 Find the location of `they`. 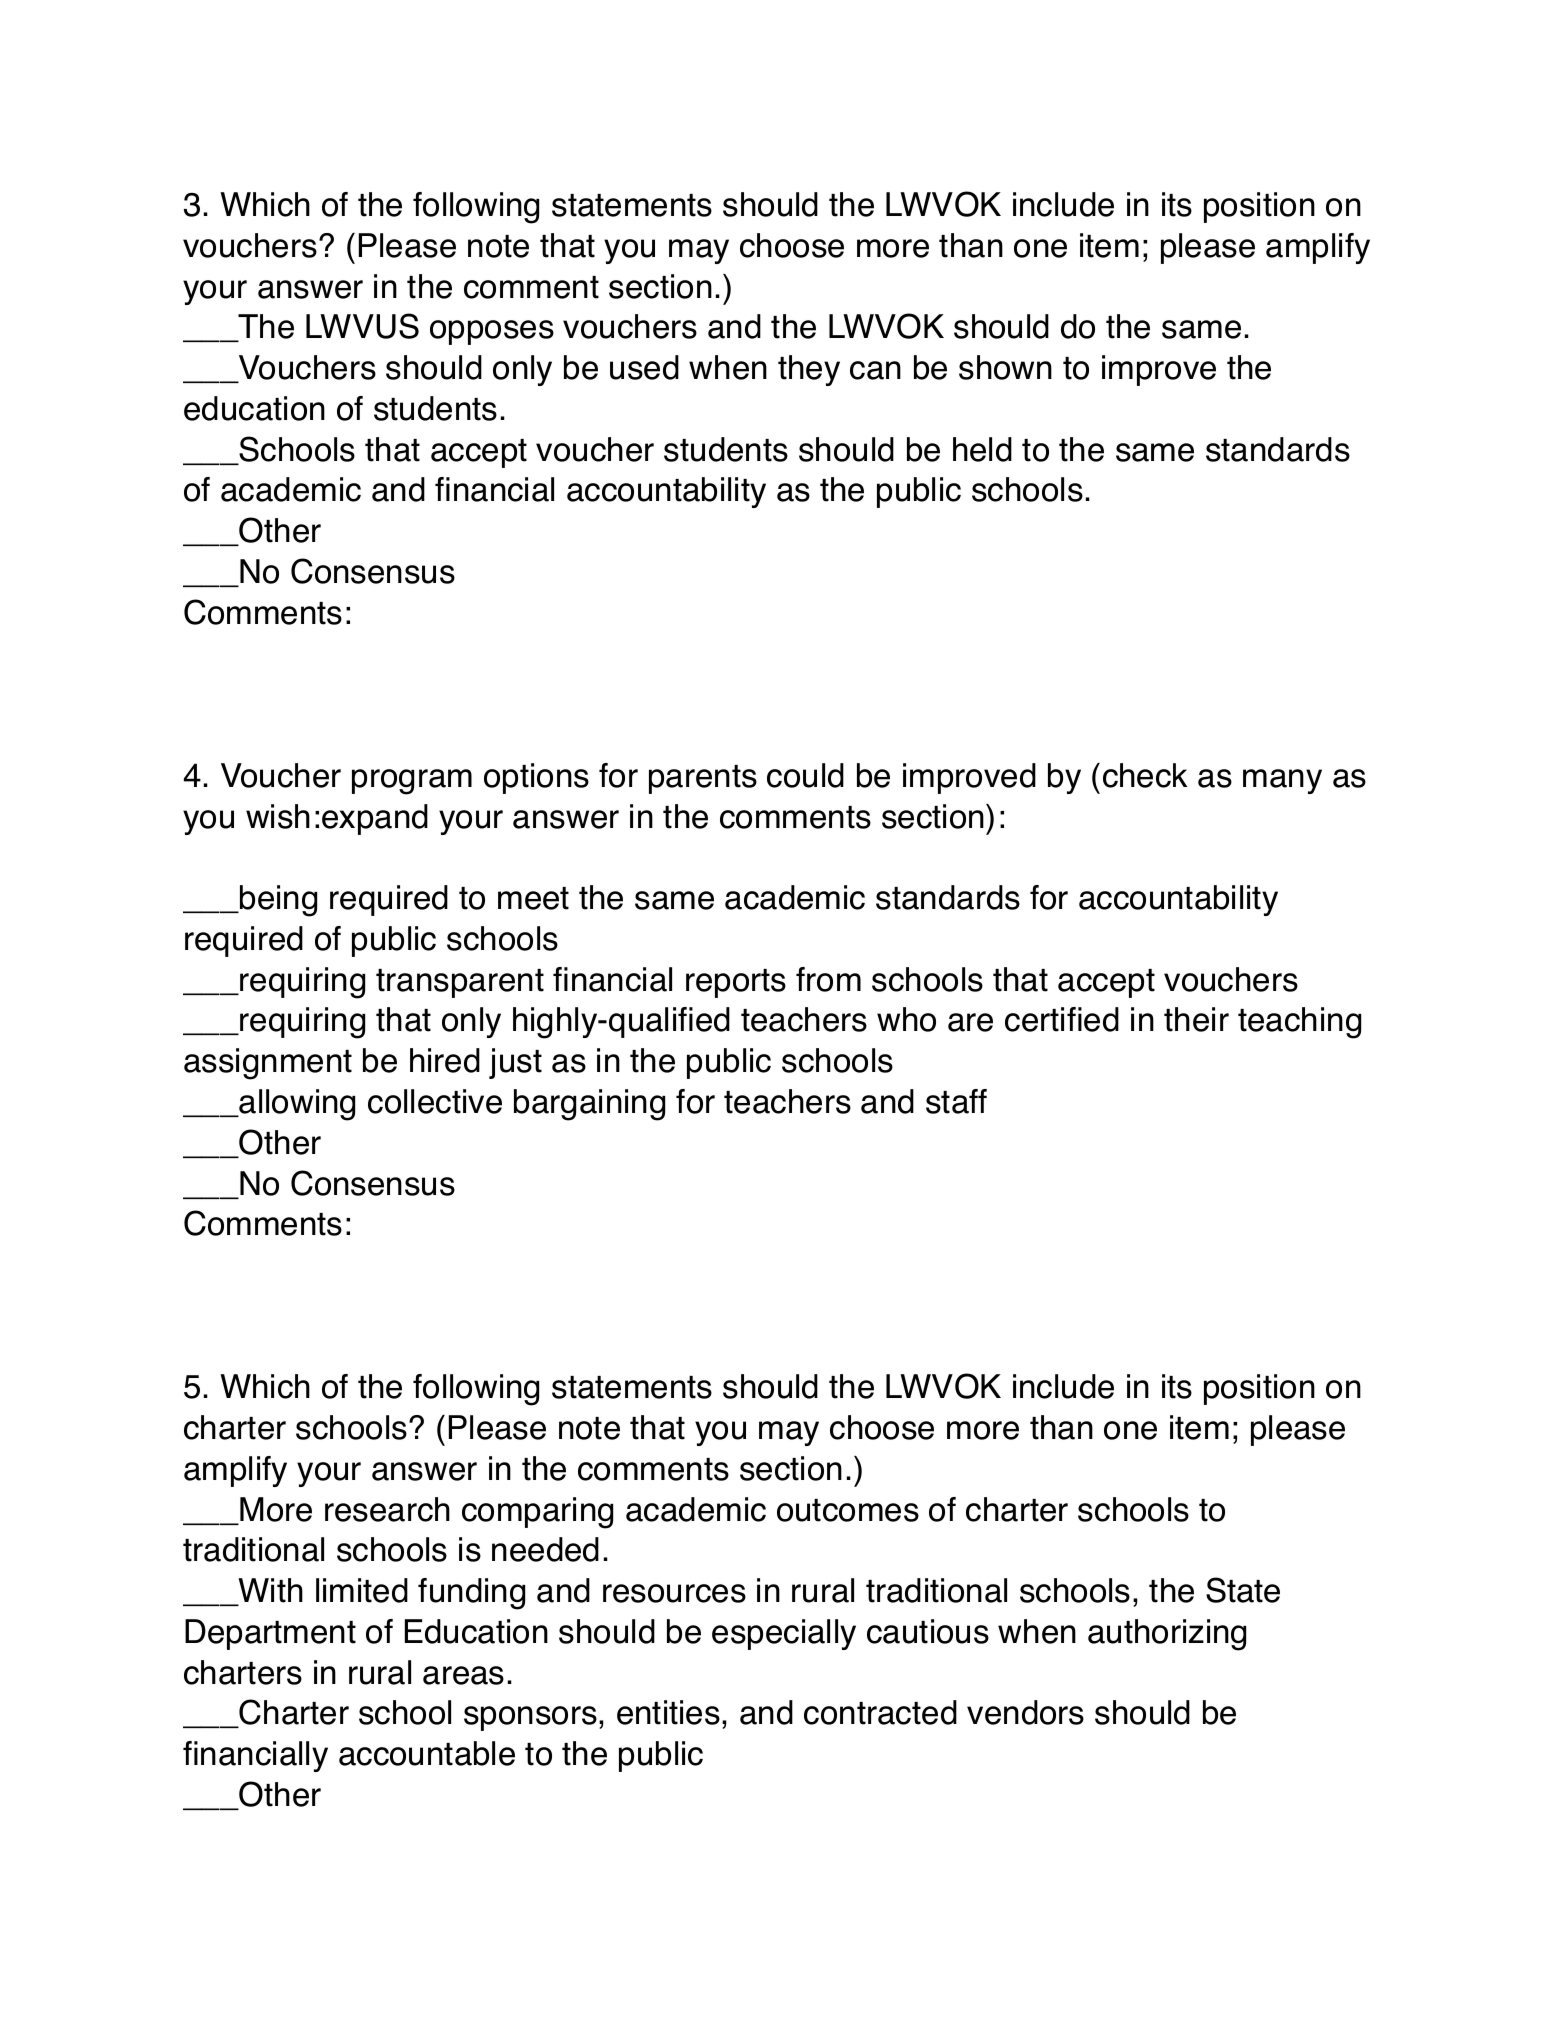

they is located at coordinates (809, 370).
